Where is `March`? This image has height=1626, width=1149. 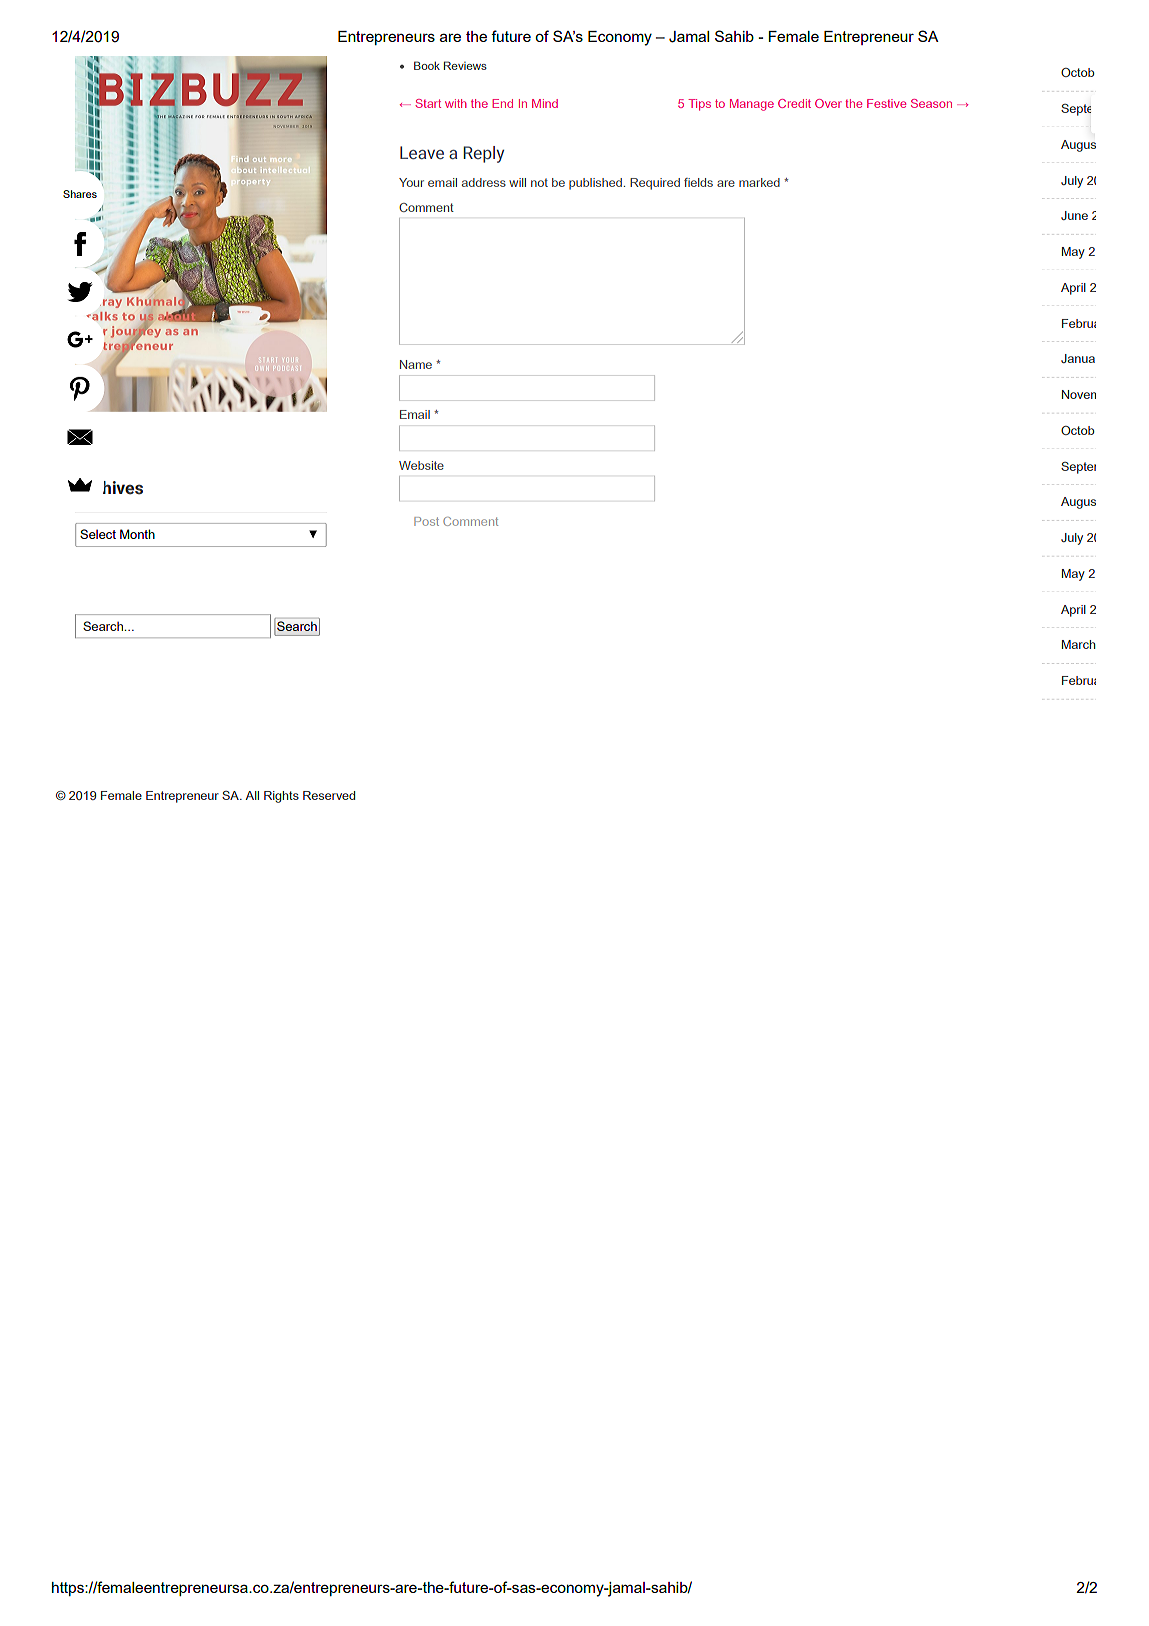
March is located at coordinates (1078, 644).
